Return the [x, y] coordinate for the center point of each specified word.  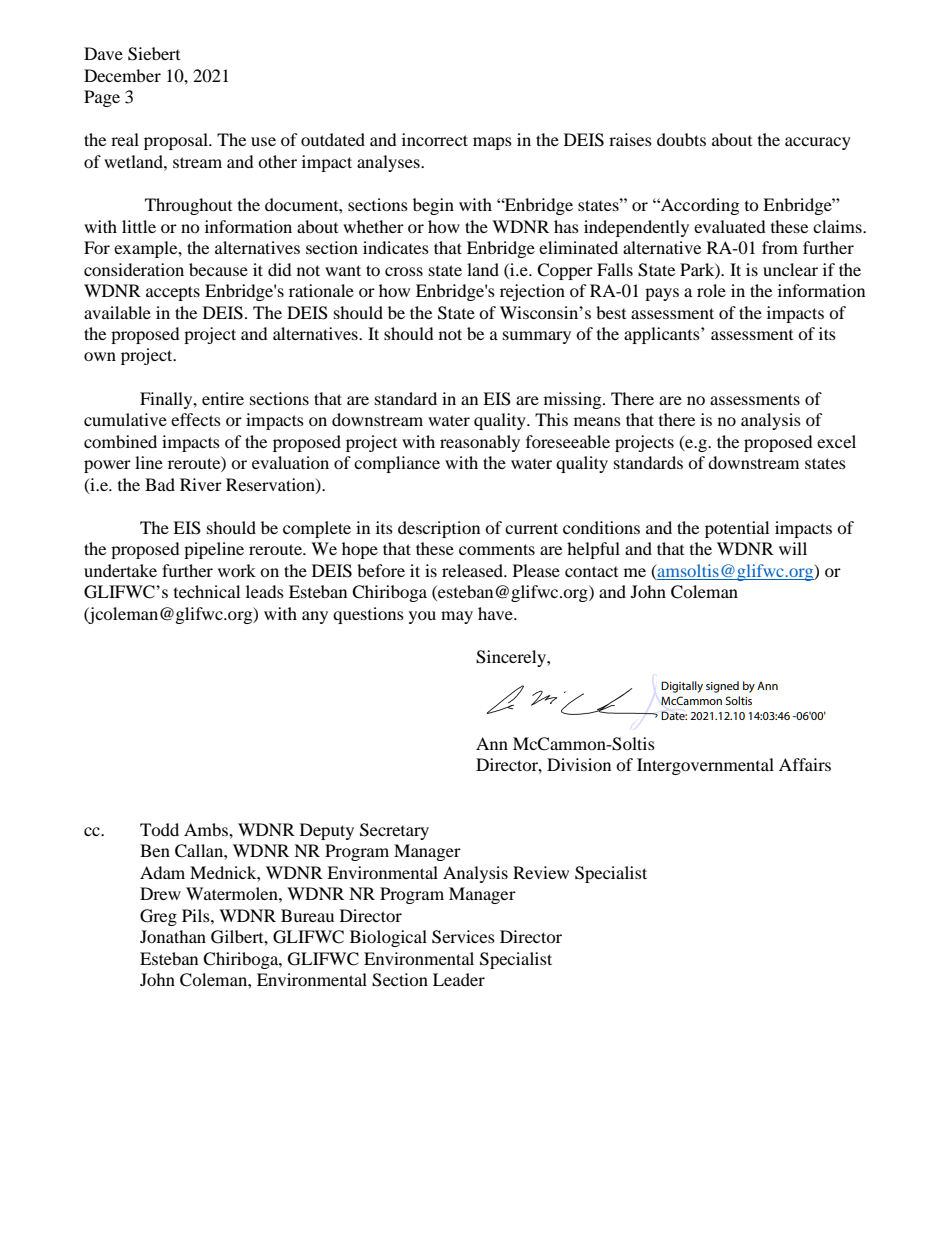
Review [541, 872]
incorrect [435, 139]
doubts [681, 139]
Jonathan [173, 936]
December [122, 75]
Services [463, 937]
